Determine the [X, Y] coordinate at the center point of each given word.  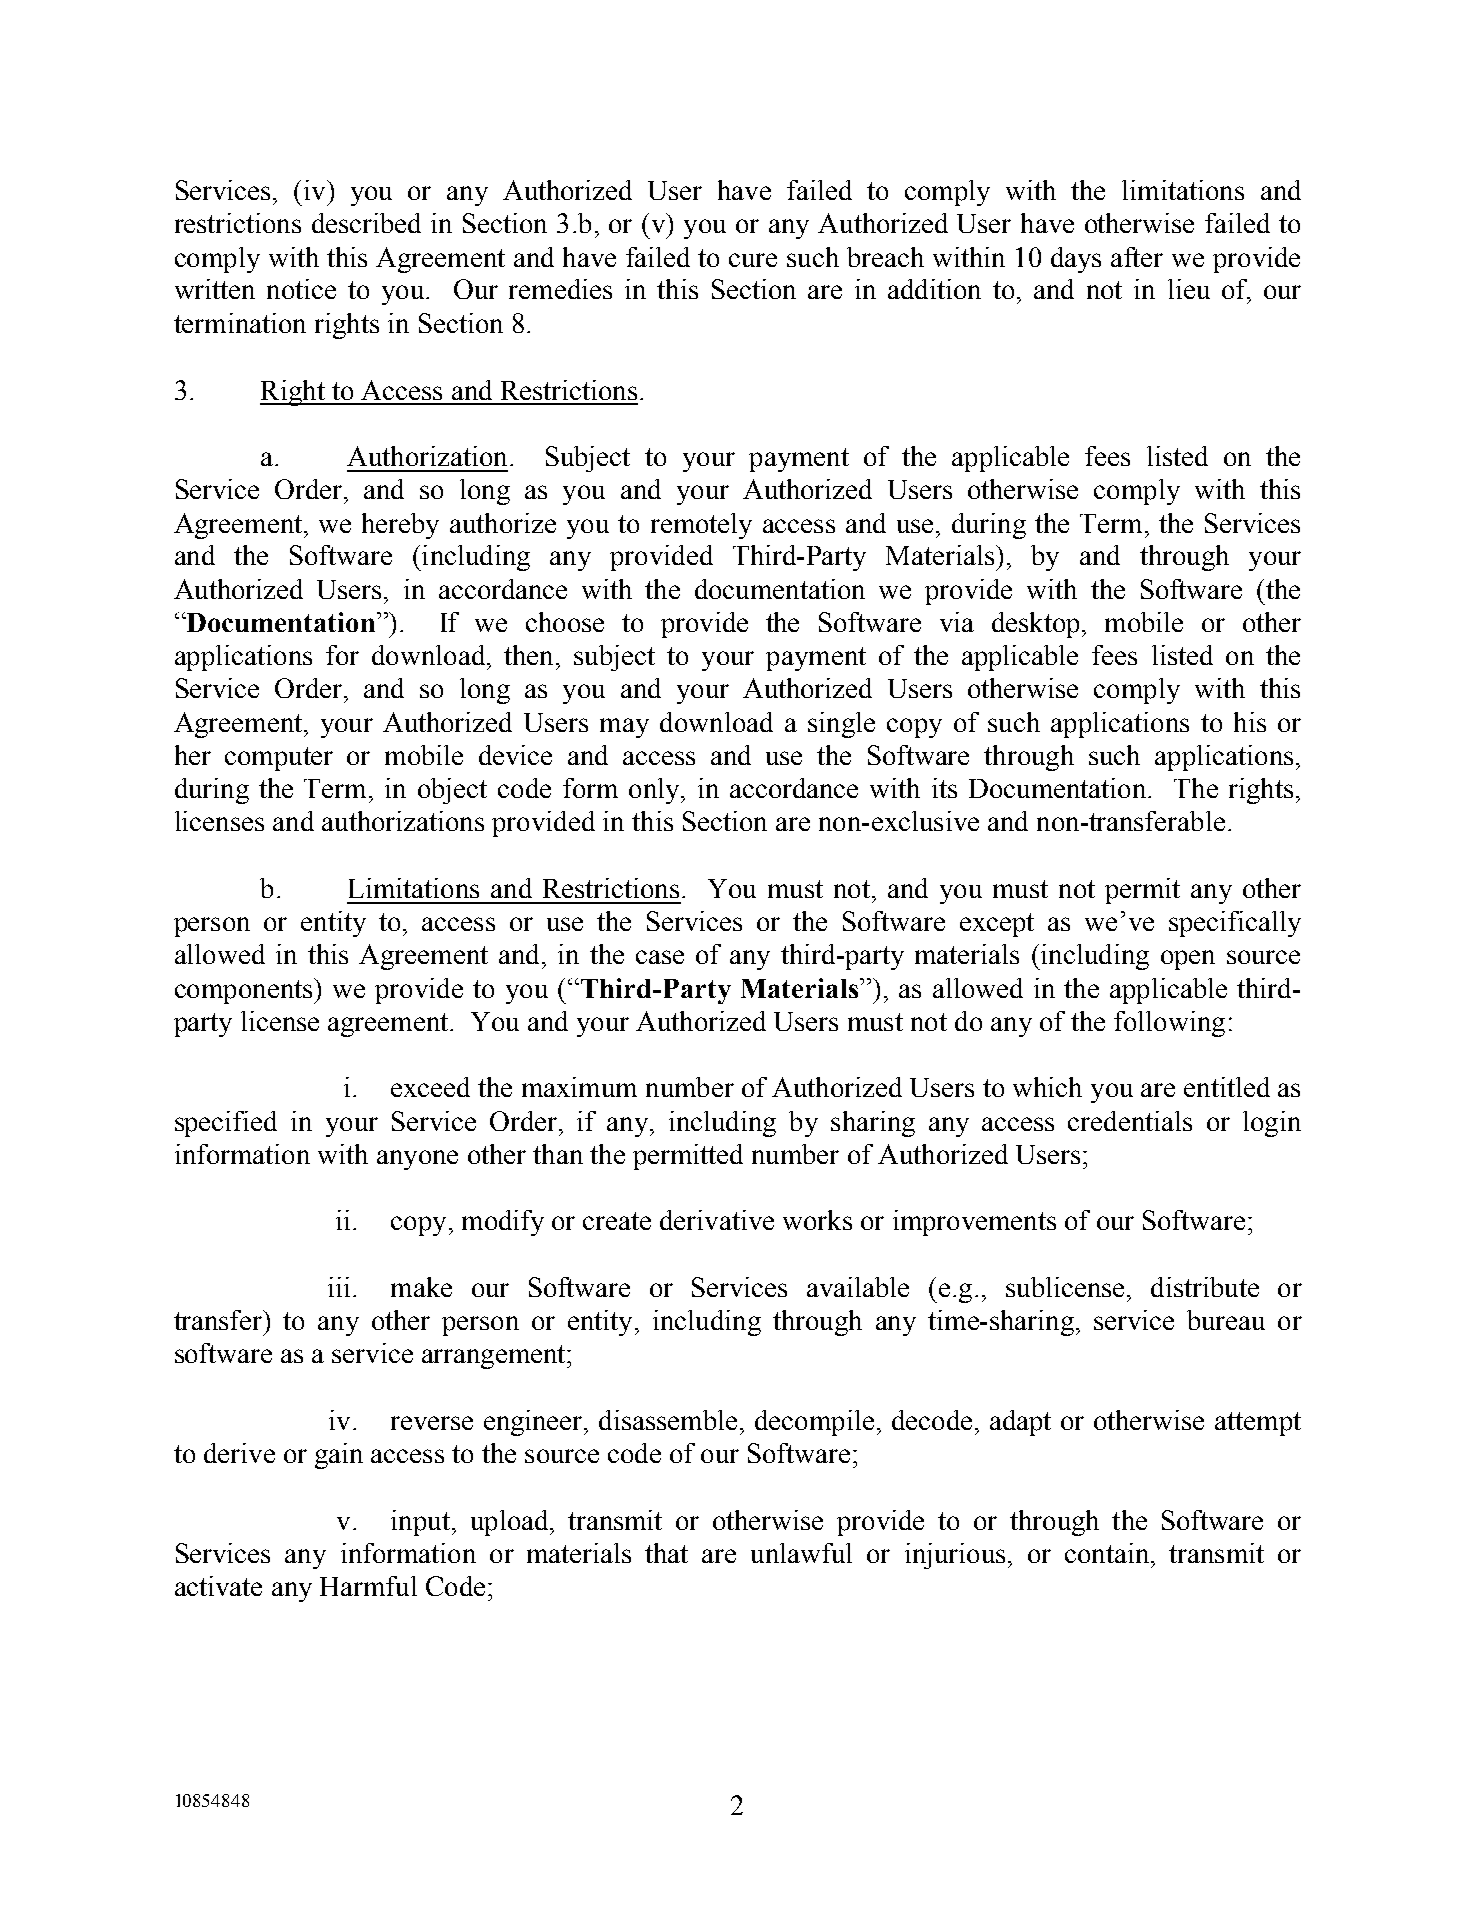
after [1137, 257]
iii [339, 1287]
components [245, 991]
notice [301, 289]
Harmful [368, 1586]
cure [753, 260]
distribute [1205, 1287]
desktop [1035, 625]
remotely [701, 526]
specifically [1235, 924]
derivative [717, 1220]
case [660, 957]
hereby [400, 526]
